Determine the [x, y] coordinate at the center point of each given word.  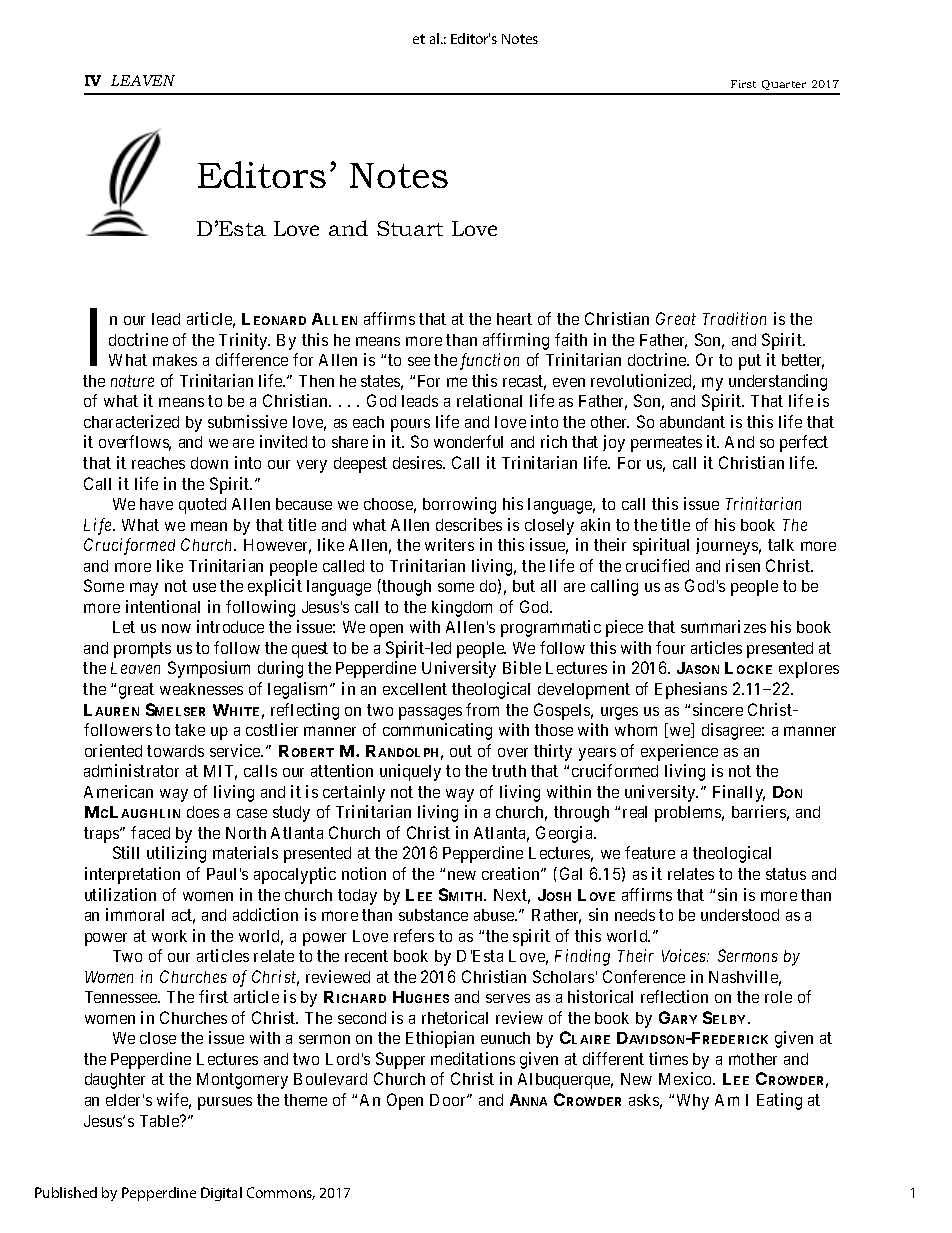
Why [693, 1102]
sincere [718, 709]
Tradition [734, 318]
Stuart [410, 228]
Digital [221, 1194]
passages [430, 713]
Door [449, 1100]
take [190, 730]
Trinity [244, 341]
